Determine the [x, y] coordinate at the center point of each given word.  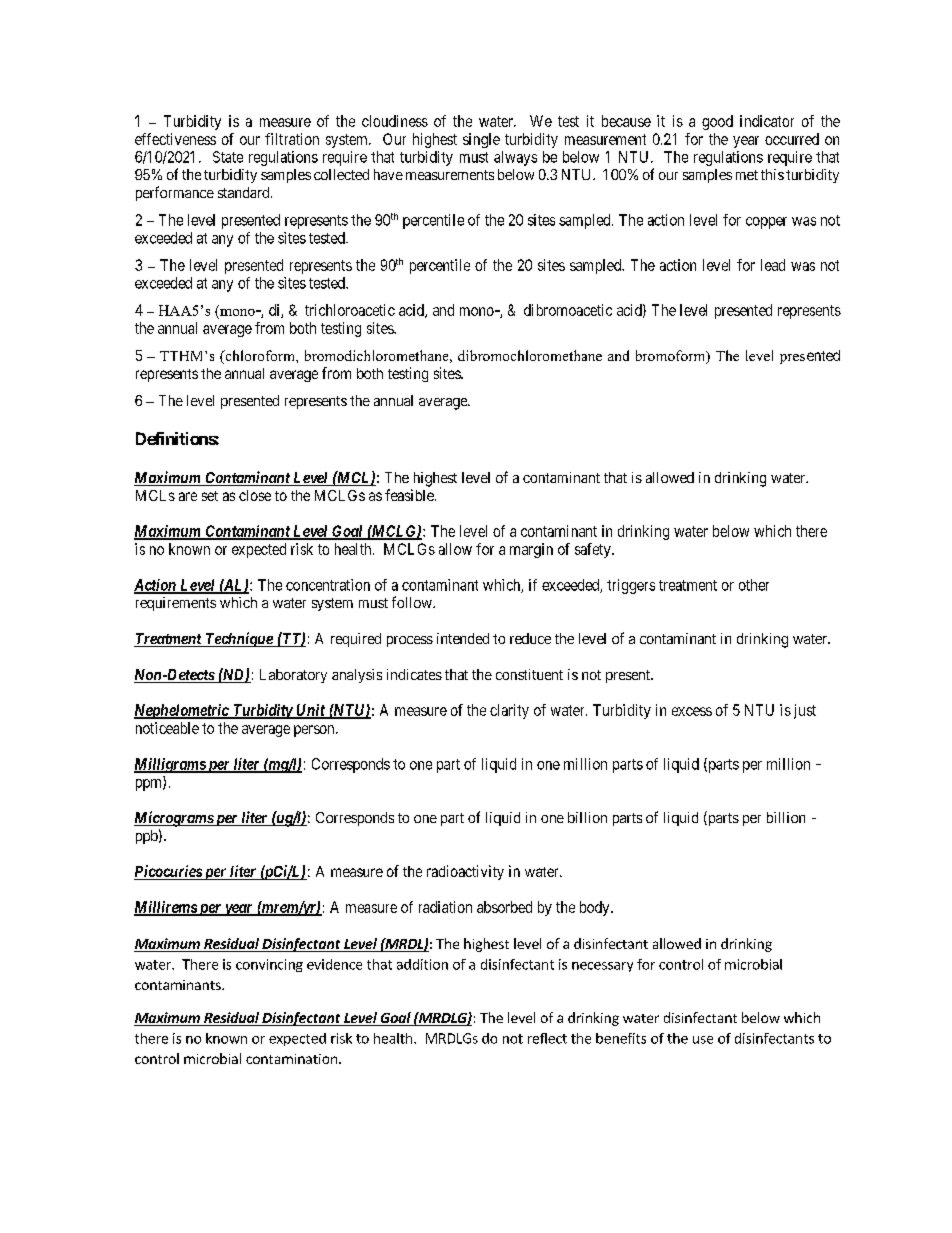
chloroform [260, 357]
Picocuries [168, 872]
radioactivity [465, 872]
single [481, 140]
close [255, 495]
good [717, 122]
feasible [410, 495]
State [228, 157]
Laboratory [293, 676]
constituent [529, 674]
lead [773, 265]
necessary [602, 967]
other [754, 585]
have [388, 174]
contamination [291, 1059]
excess [692, 711]
